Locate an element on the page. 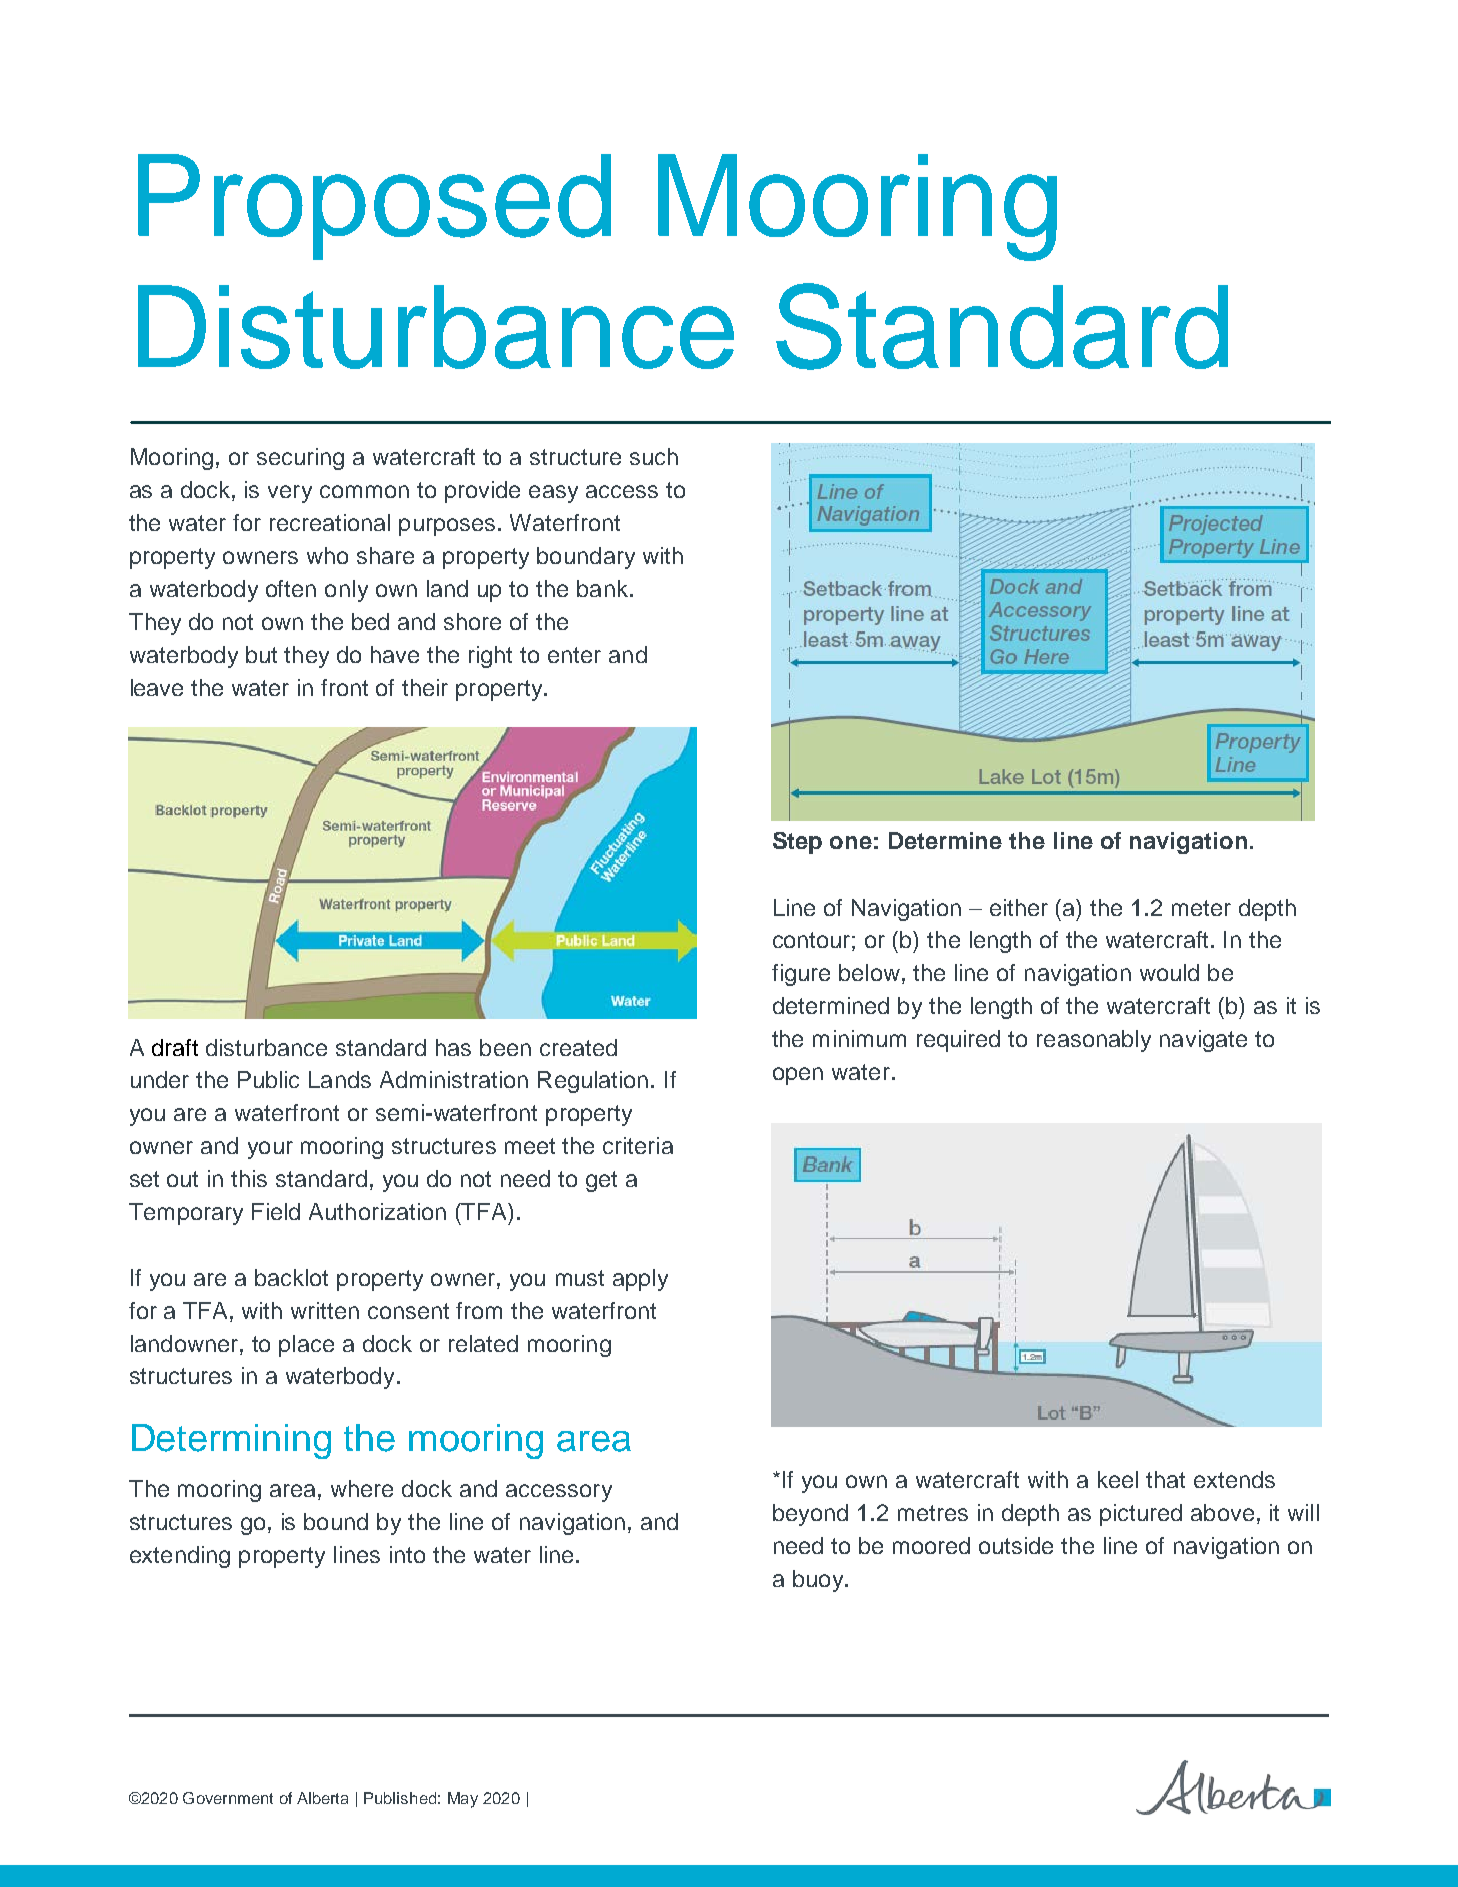  such is located at coordinates (654, 456).
